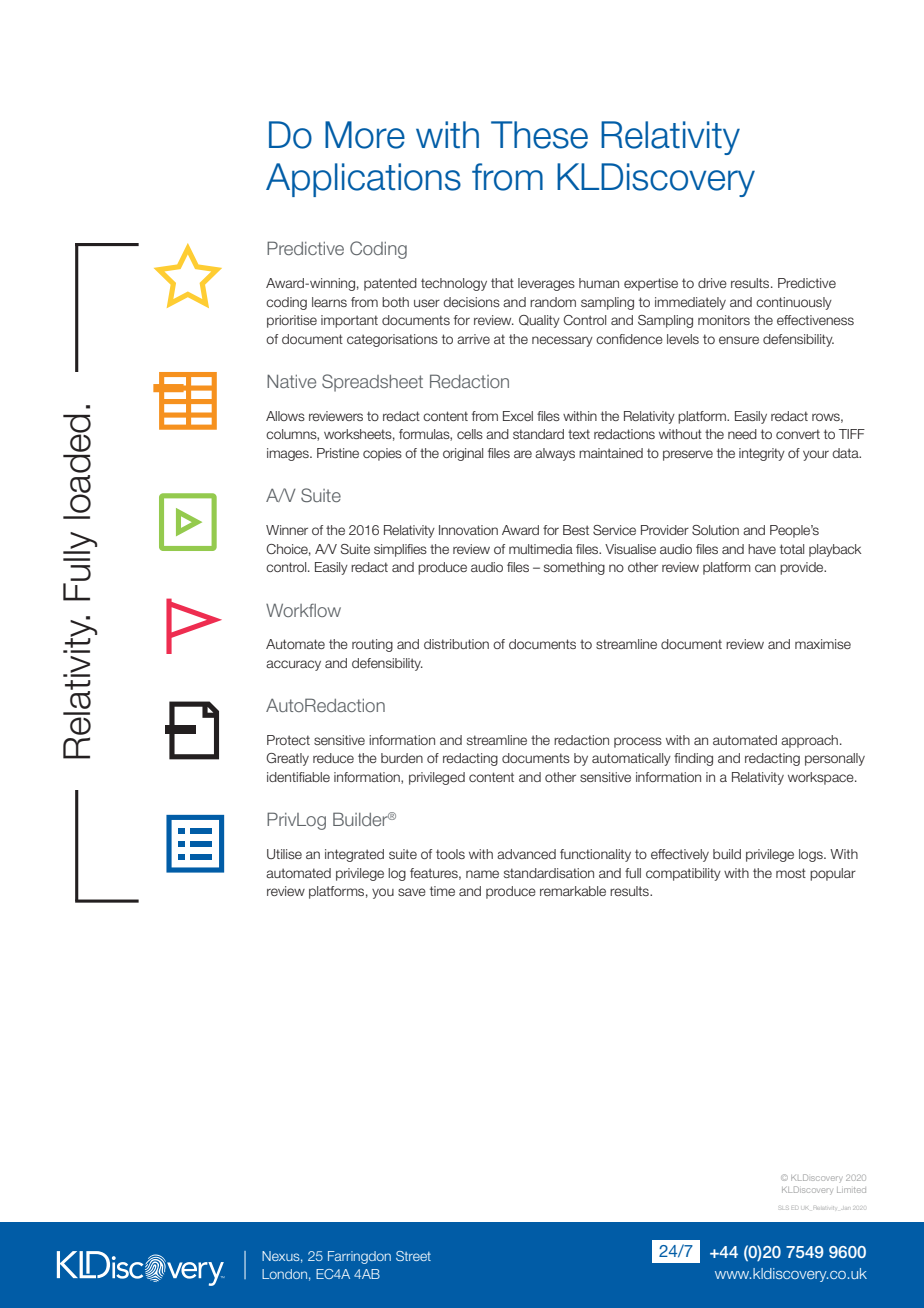  What do you see at coordinates (539, 135) in the screenshot?
I see `These` at bounding box center [539, 135].
